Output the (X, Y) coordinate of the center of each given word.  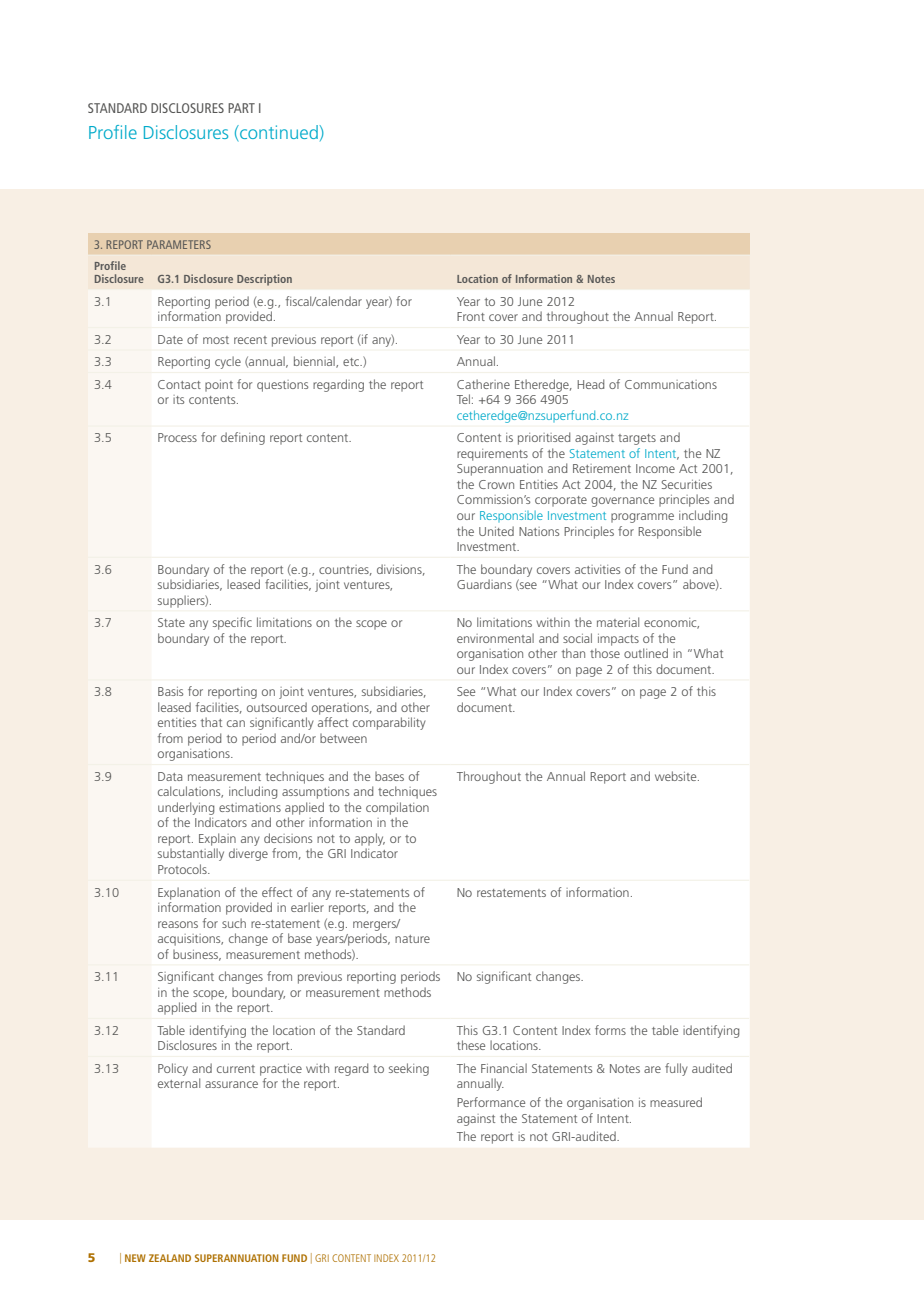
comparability (389, 723)
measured (676, 1102)
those (605, 653)
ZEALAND (170, 1258)
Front (471, 316)
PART (241, 108)
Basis (170, 691)
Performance (491, 1102)
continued (278, 132)
